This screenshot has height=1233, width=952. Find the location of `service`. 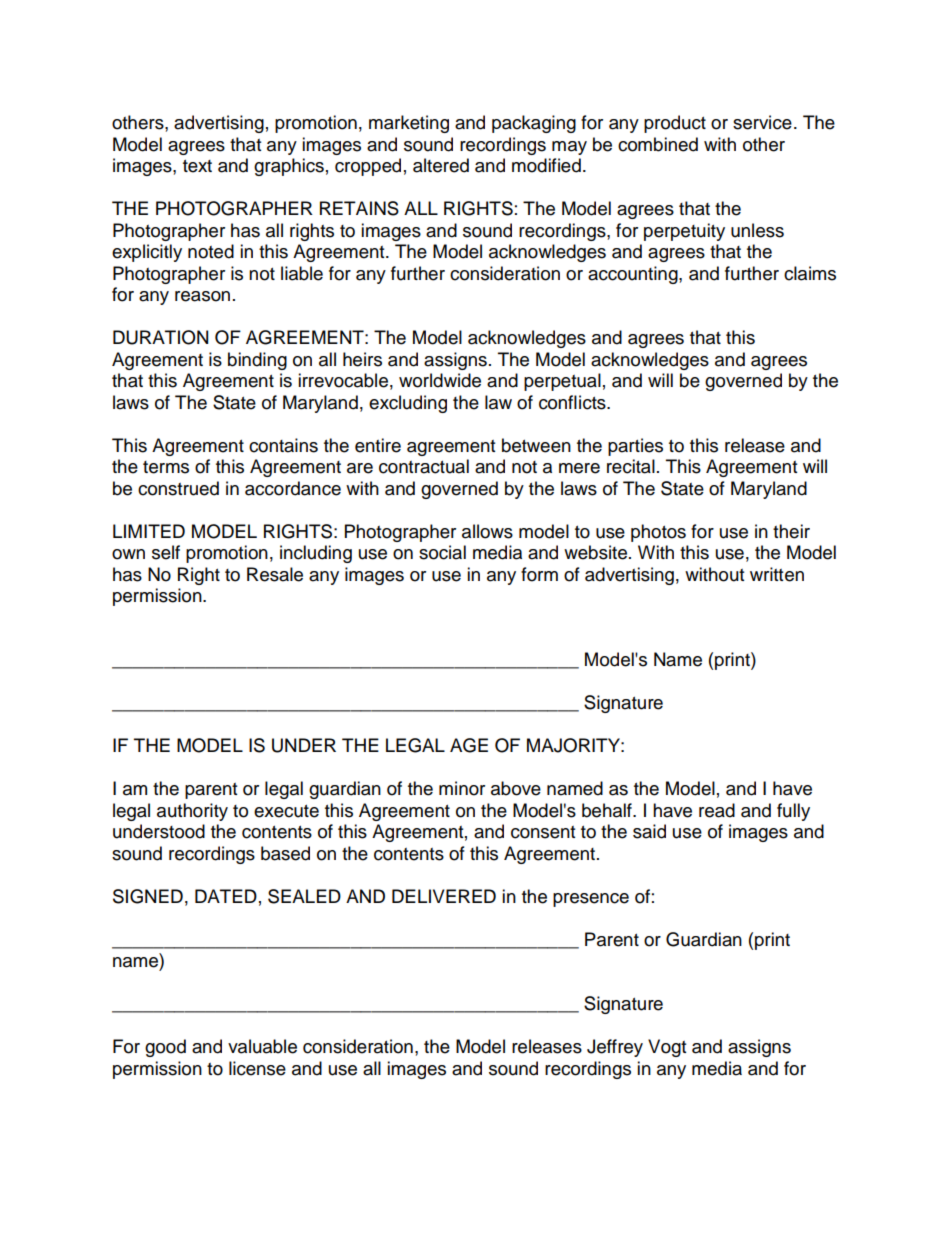

service is located at coordinates (762, 122).
